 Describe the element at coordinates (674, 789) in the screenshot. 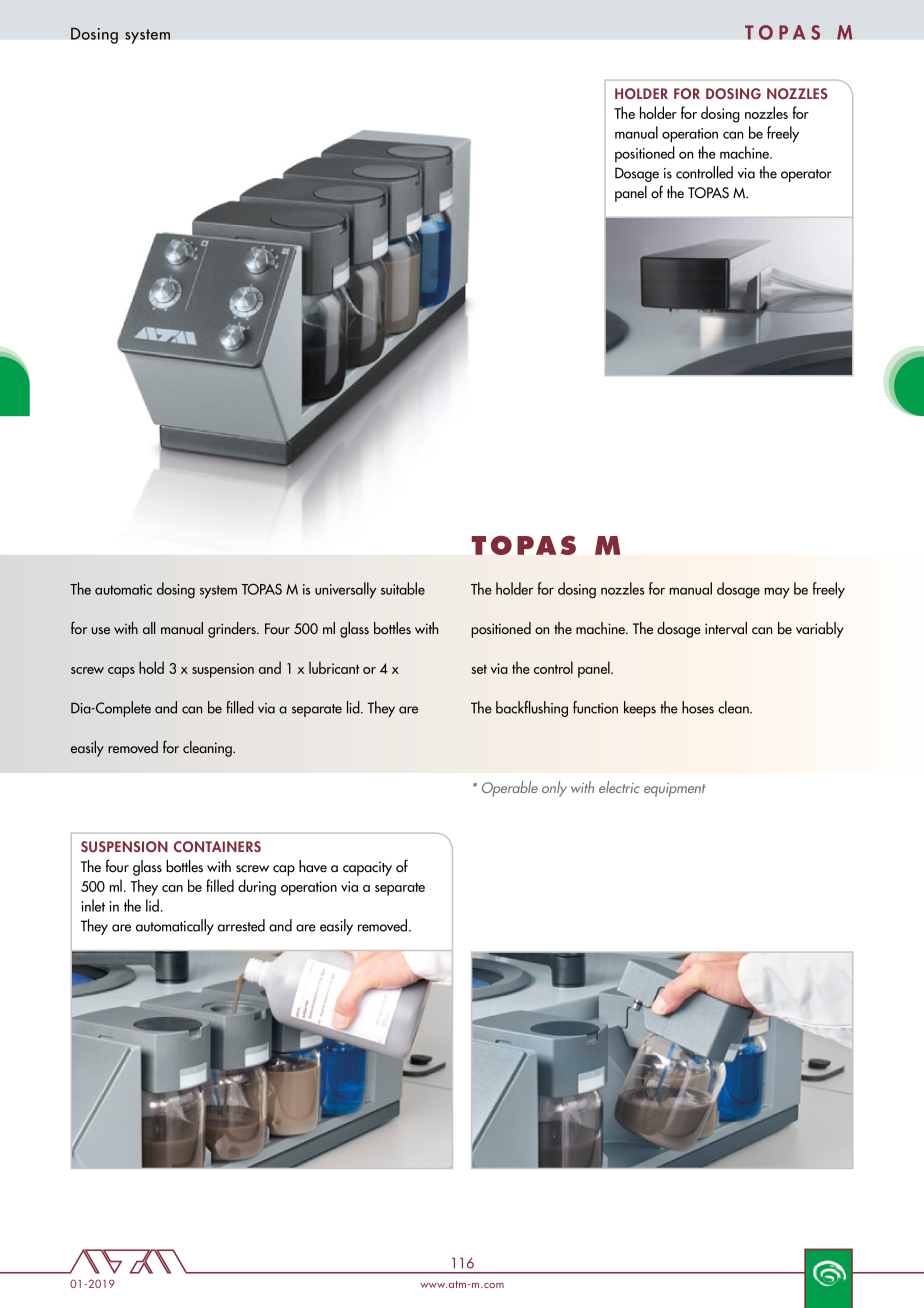

I see `equipment` at that location.
